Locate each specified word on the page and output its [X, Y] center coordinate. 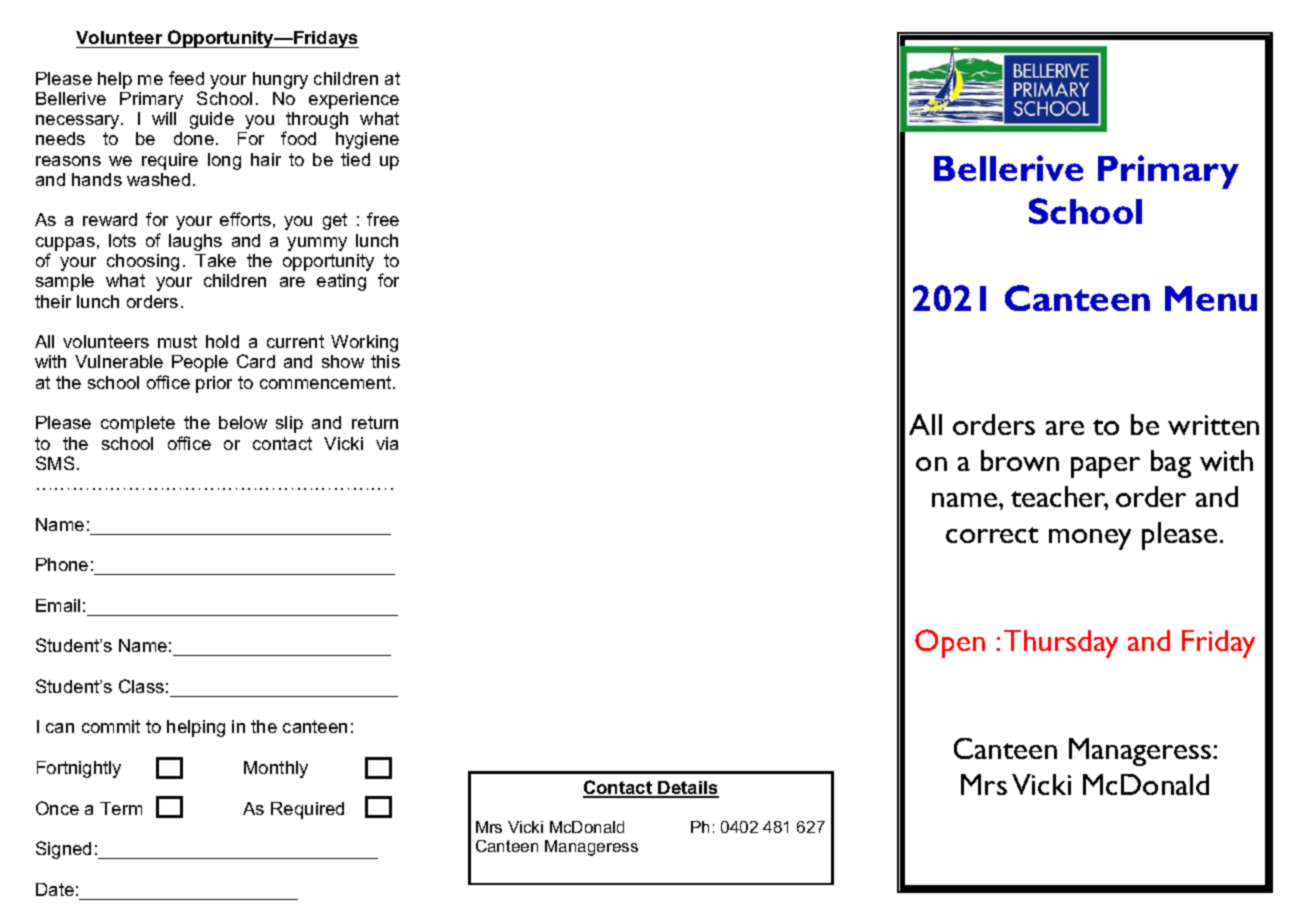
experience [354, 100]
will [164, 118]
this [385, 361]
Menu [1211, 298]
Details [687, 789]
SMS [55, 463]
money [1090, 539]
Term [121, 808]
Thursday [1061, 644]
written [1213, 425]
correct [992, 535]
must [177, 341]
